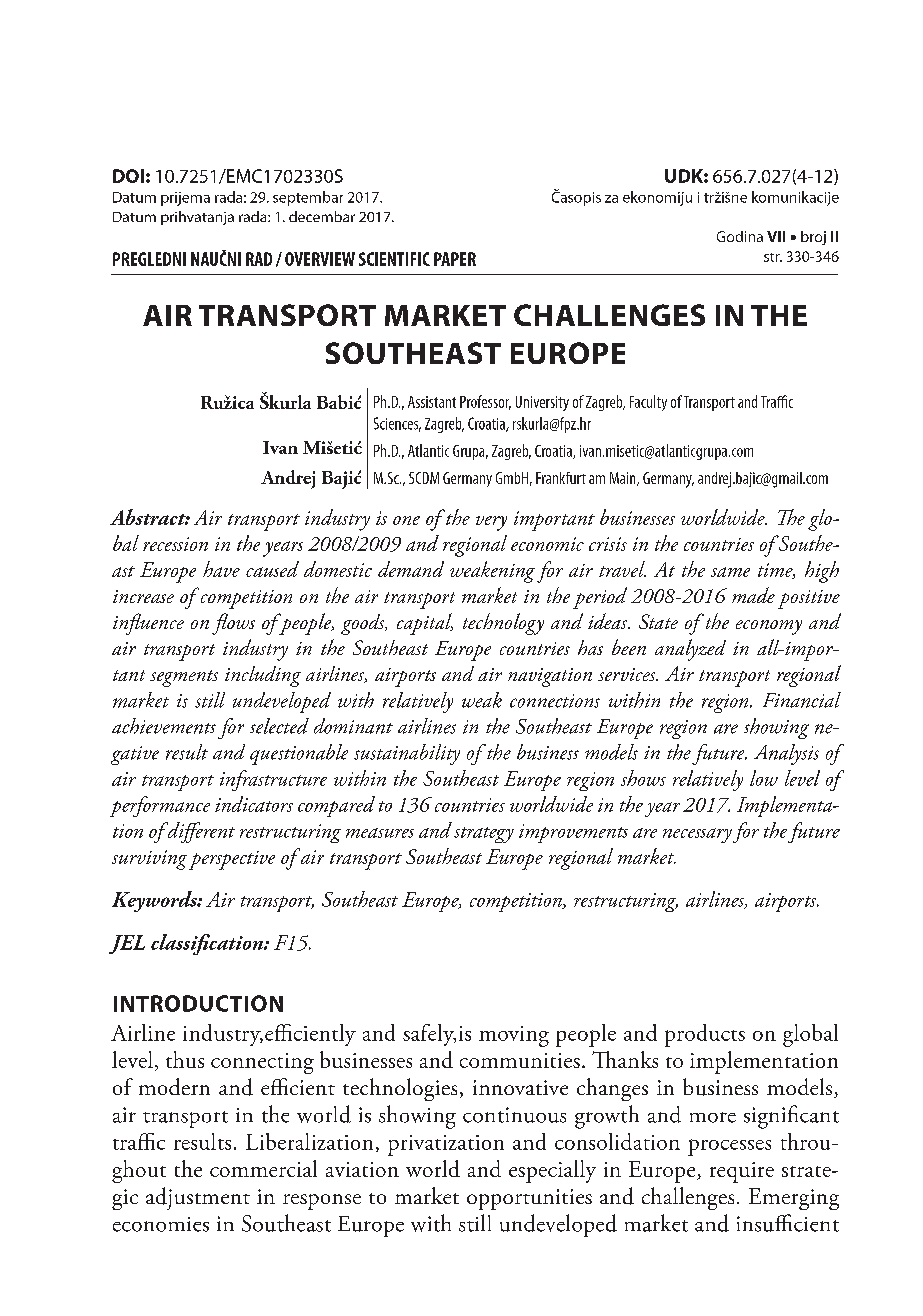  I want to click on sustainability, so click(407, 754).
